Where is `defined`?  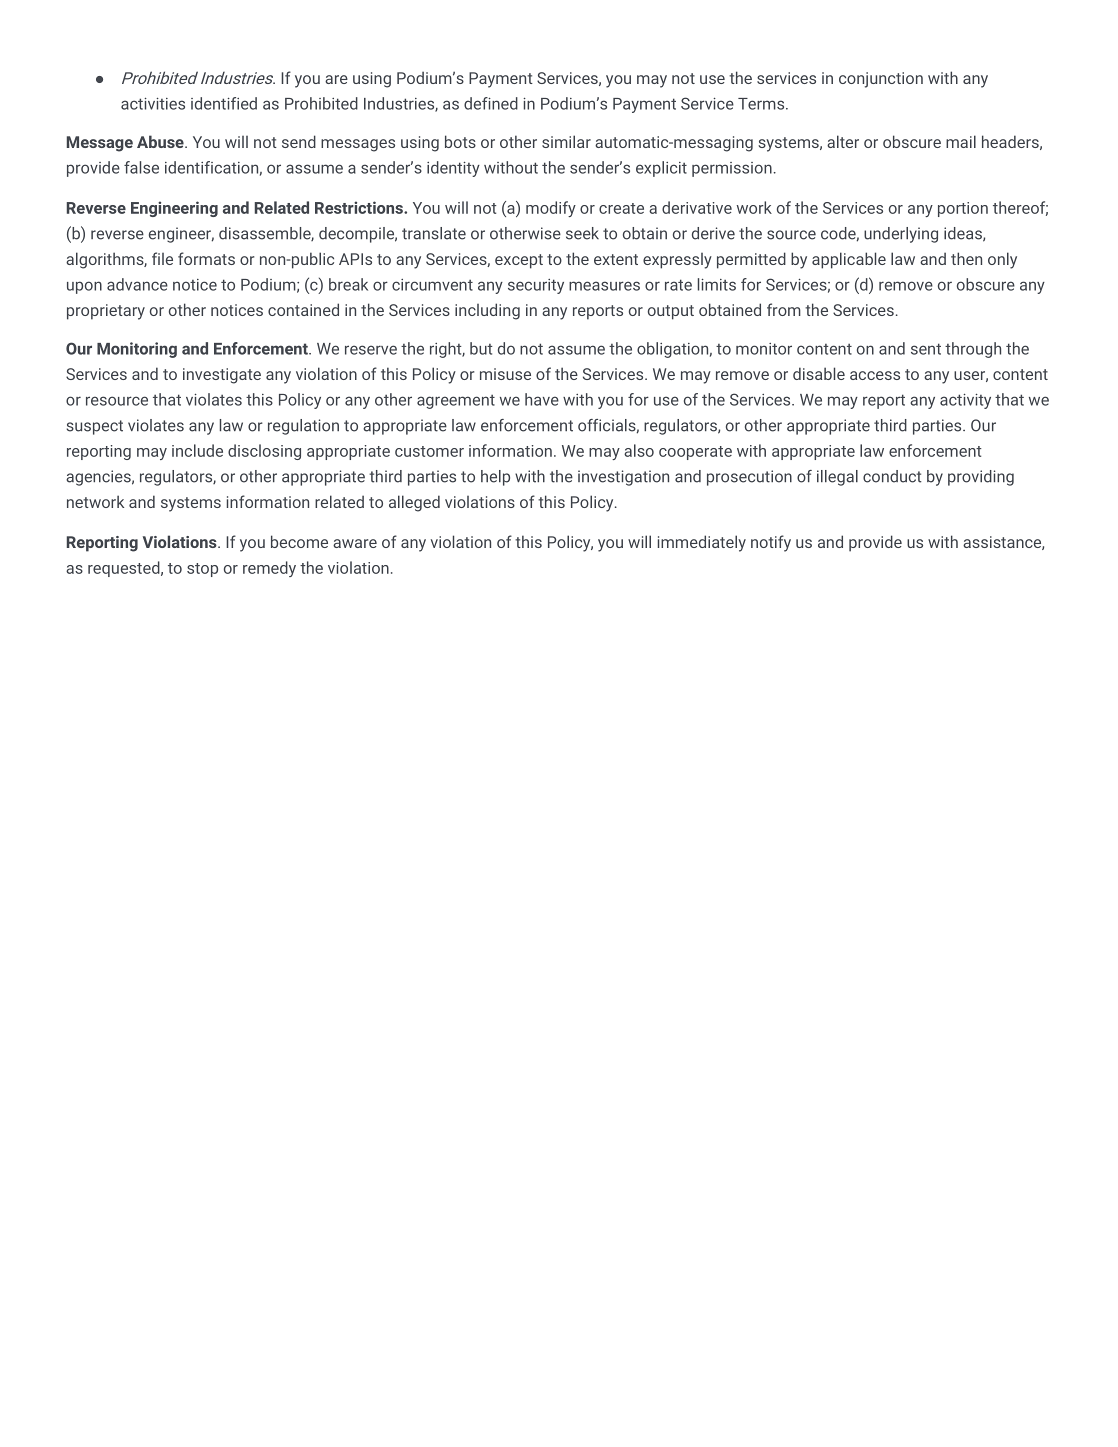
defined is located at coordinates (491, 103).
